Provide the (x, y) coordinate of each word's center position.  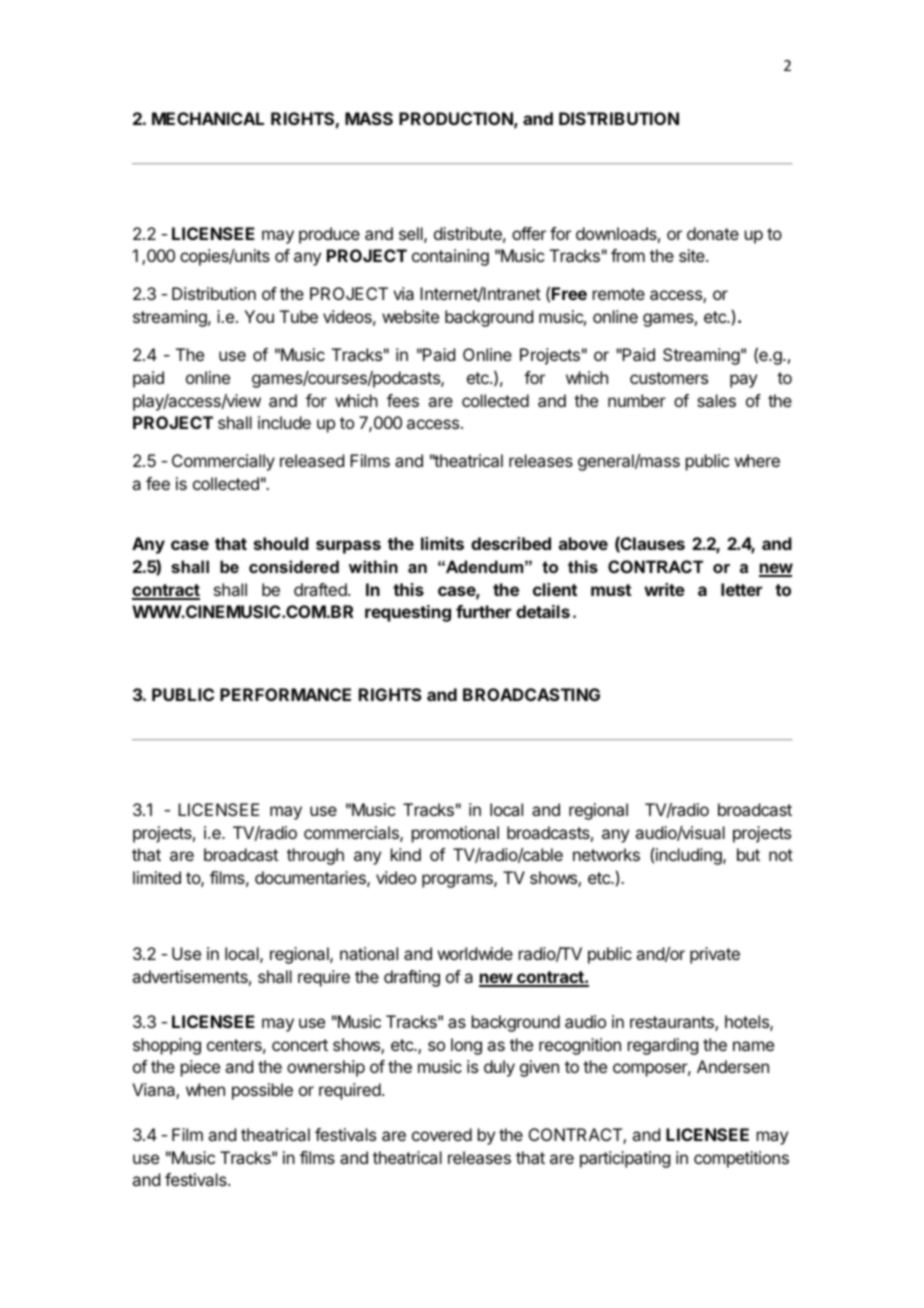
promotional (455, 834)
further (483, 611)
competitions (741, 1159)
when (205, 1089)
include (284, 422)
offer (529, 233)
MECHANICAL (208, 118)
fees (403, 400)
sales (716, 400)
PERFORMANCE (285, 694)
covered (442, 1134)
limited (157, 877)
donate (713, 233)
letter (741, 589)
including (690, 856)
